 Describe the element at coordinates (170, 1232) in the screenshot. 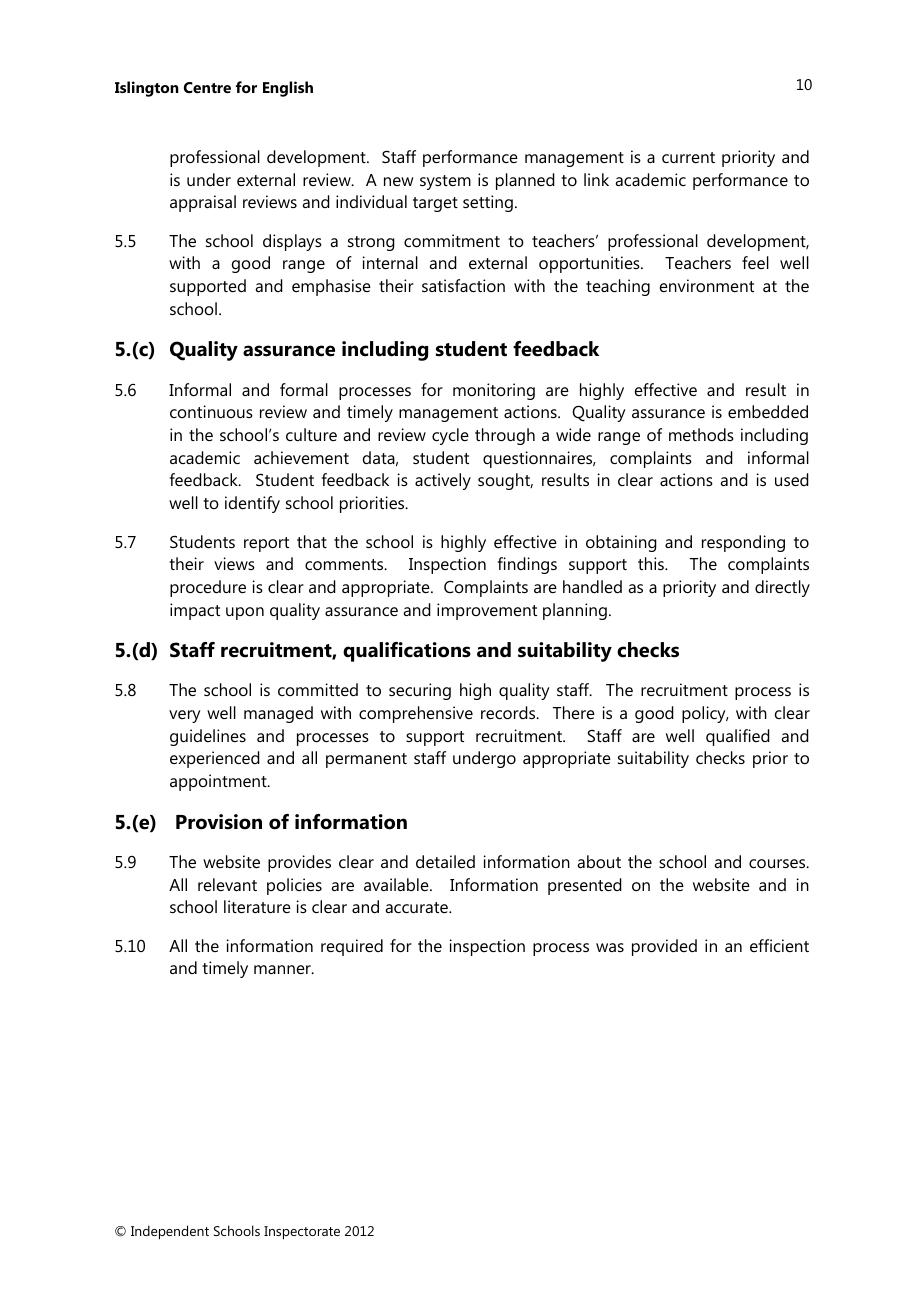

I see `Independent` at that location.
